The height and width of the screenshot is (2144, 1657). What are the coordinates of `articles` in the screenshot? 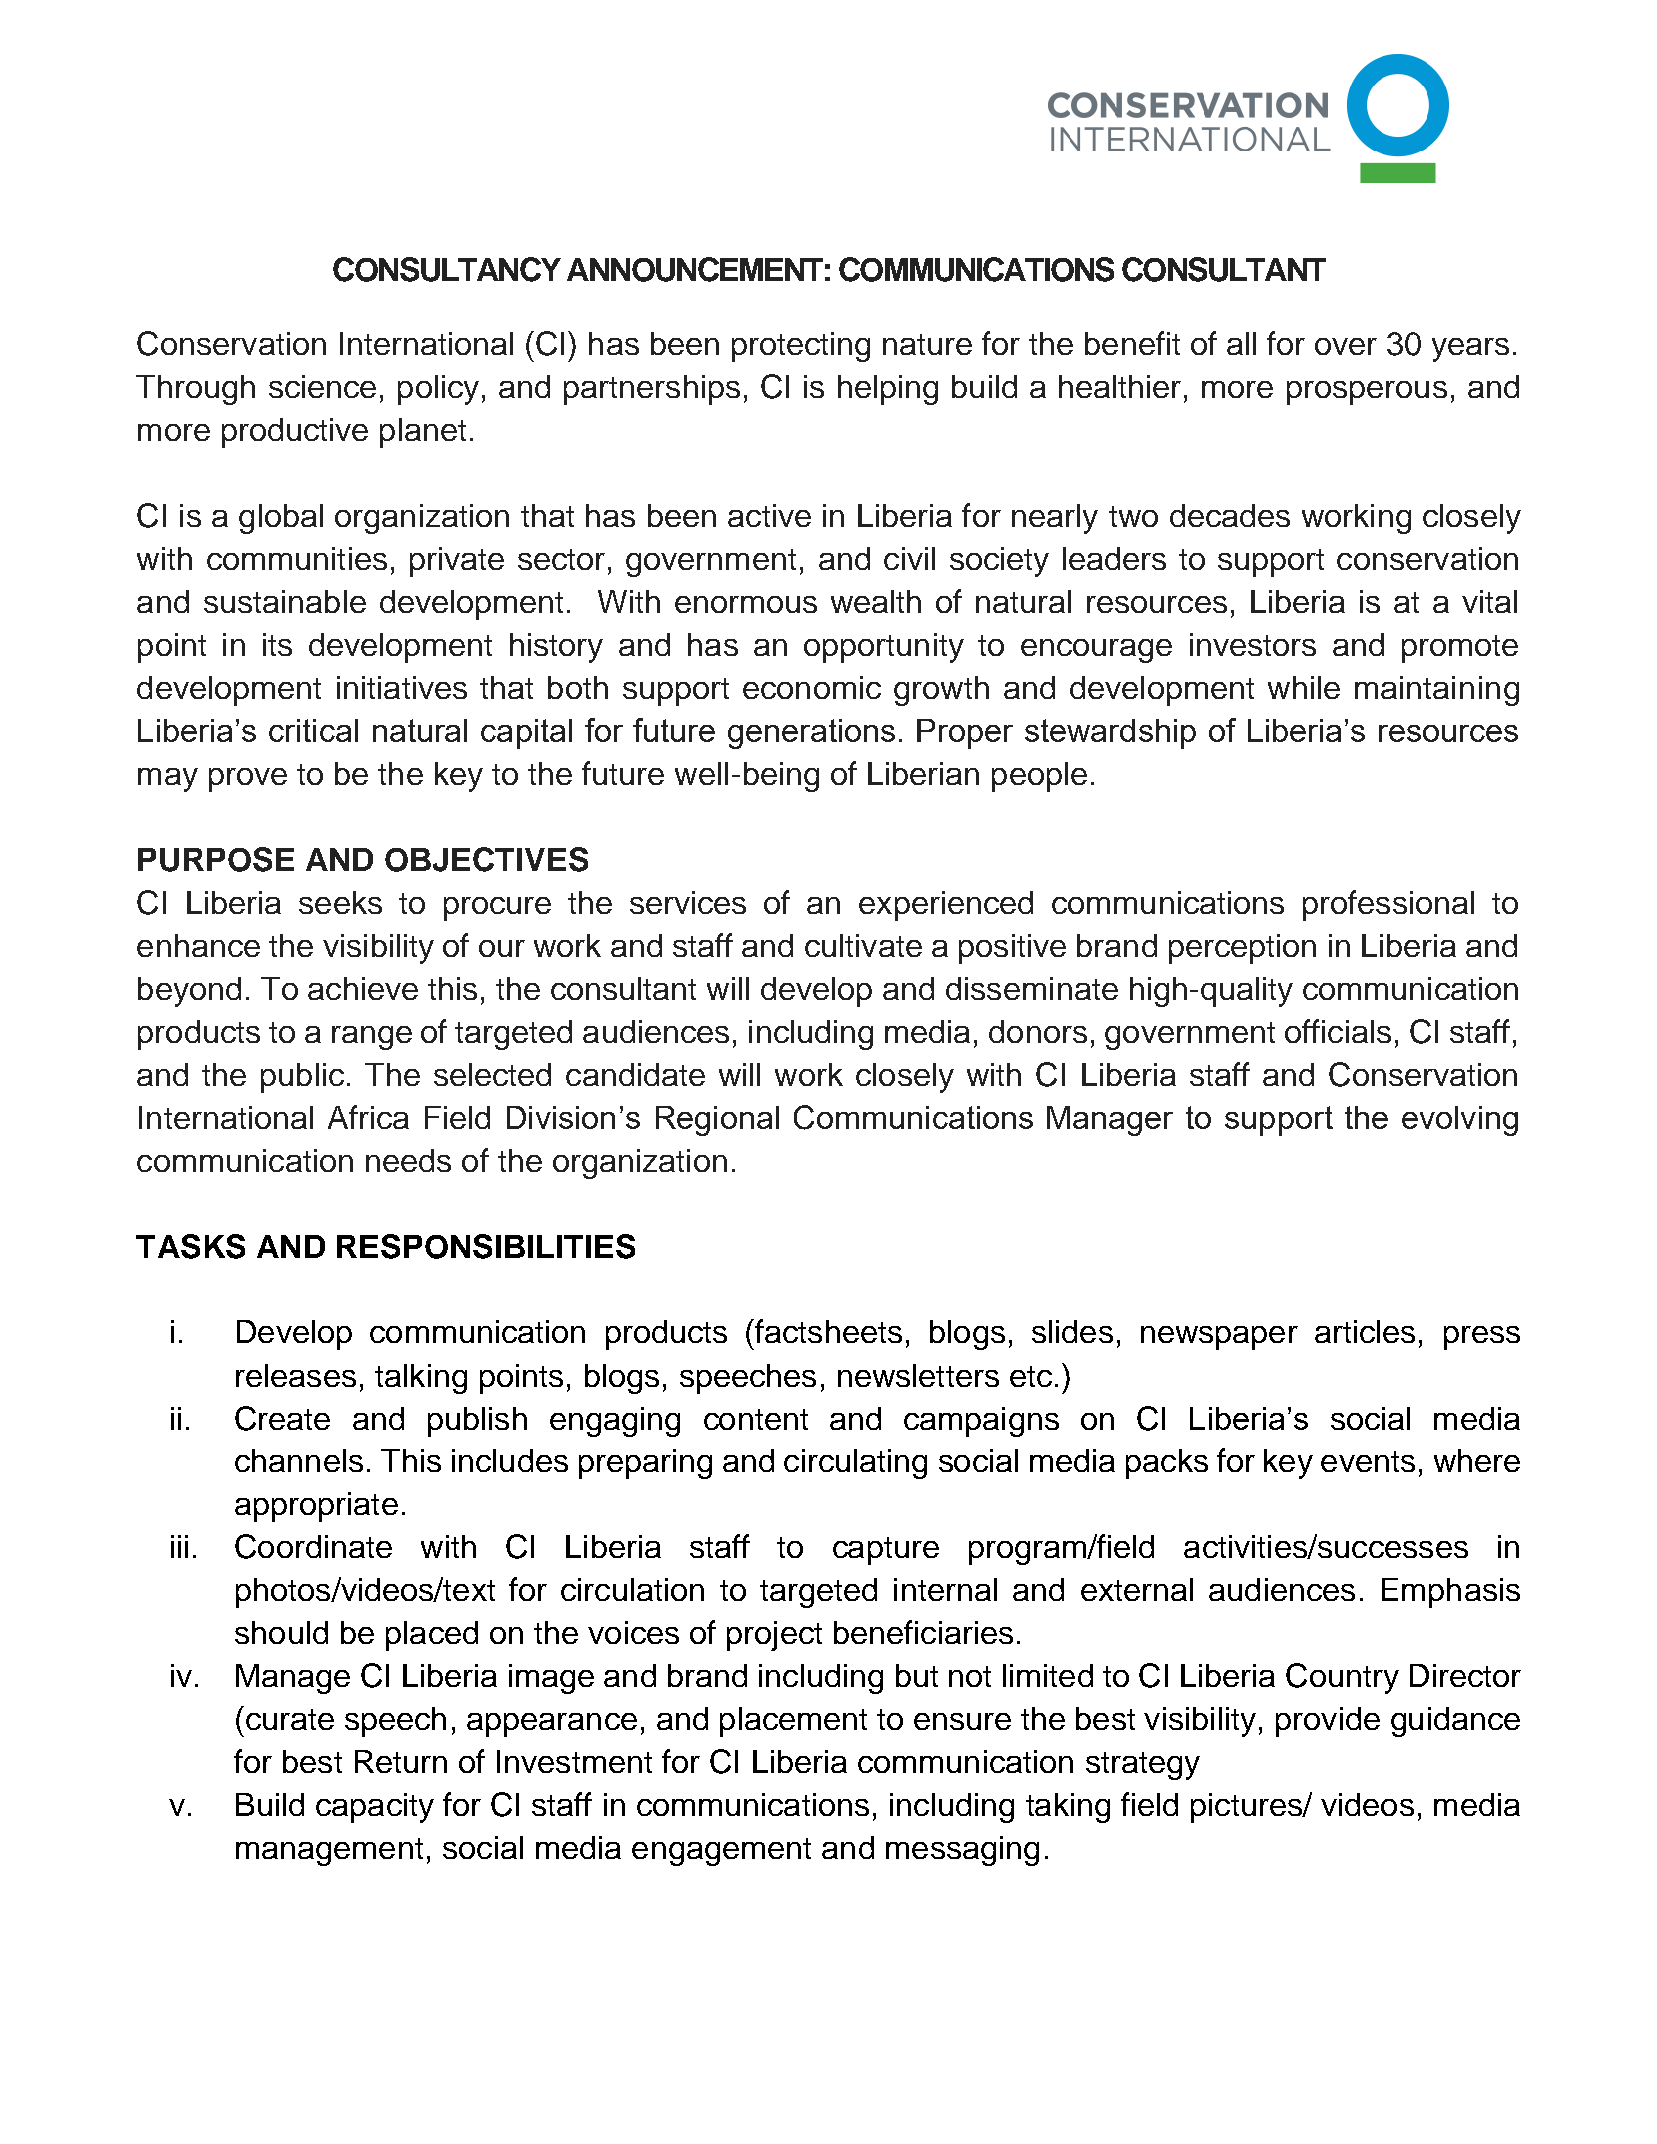 It's located at (1365, 1331).
